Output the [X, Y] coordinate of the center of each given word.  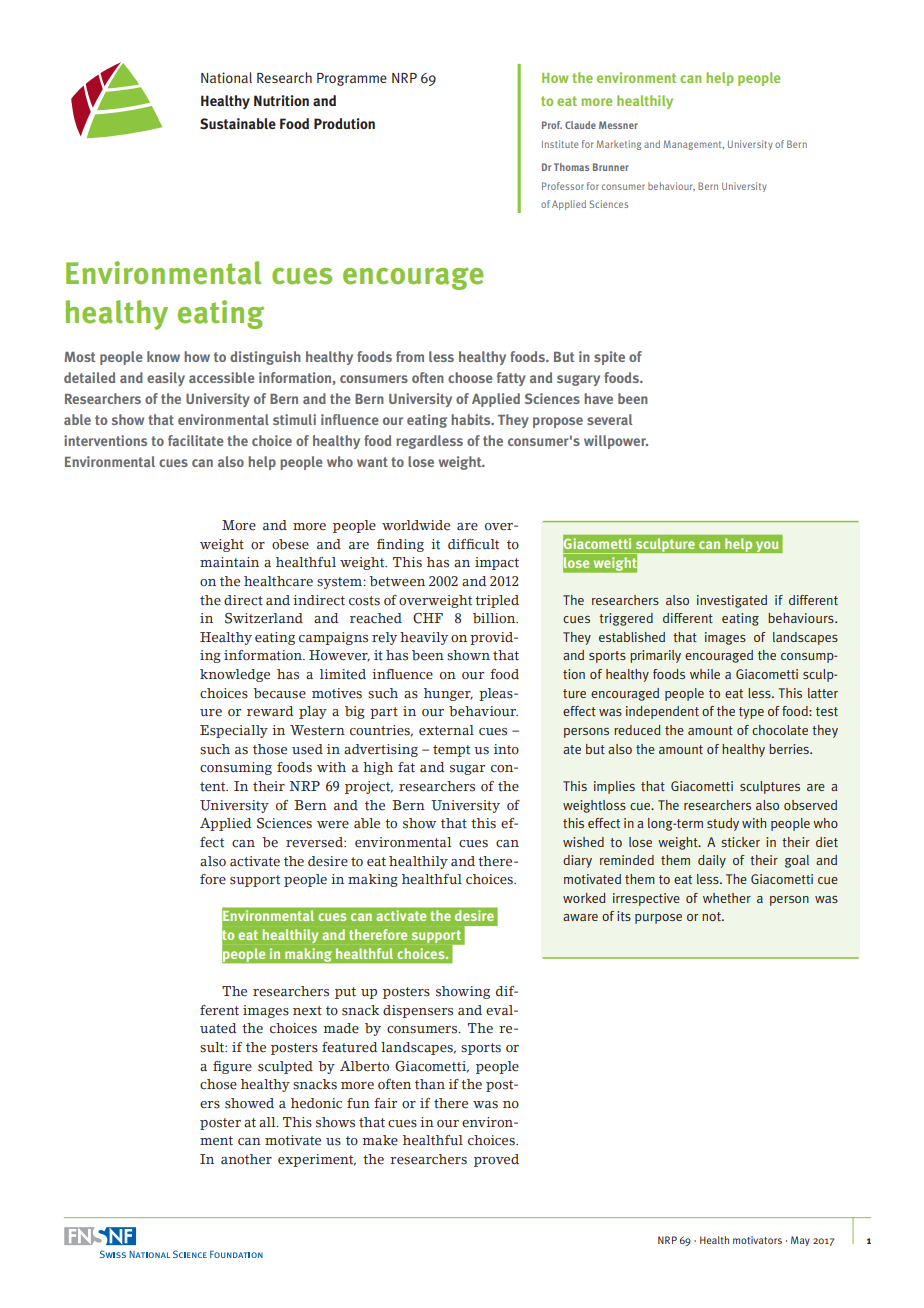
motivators [757, 1240]
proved [496, 1160]
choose [470, 377]
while [705, 674]
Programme [352, 79]
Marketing [619, 145]
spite [609, 358]
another [246, 1159]
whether [727, 898]
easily [166, 379]
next [307, 1011]
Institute [560, 144]
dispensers [418, 1011]
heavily [424, 638]
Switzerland [264, 618]
